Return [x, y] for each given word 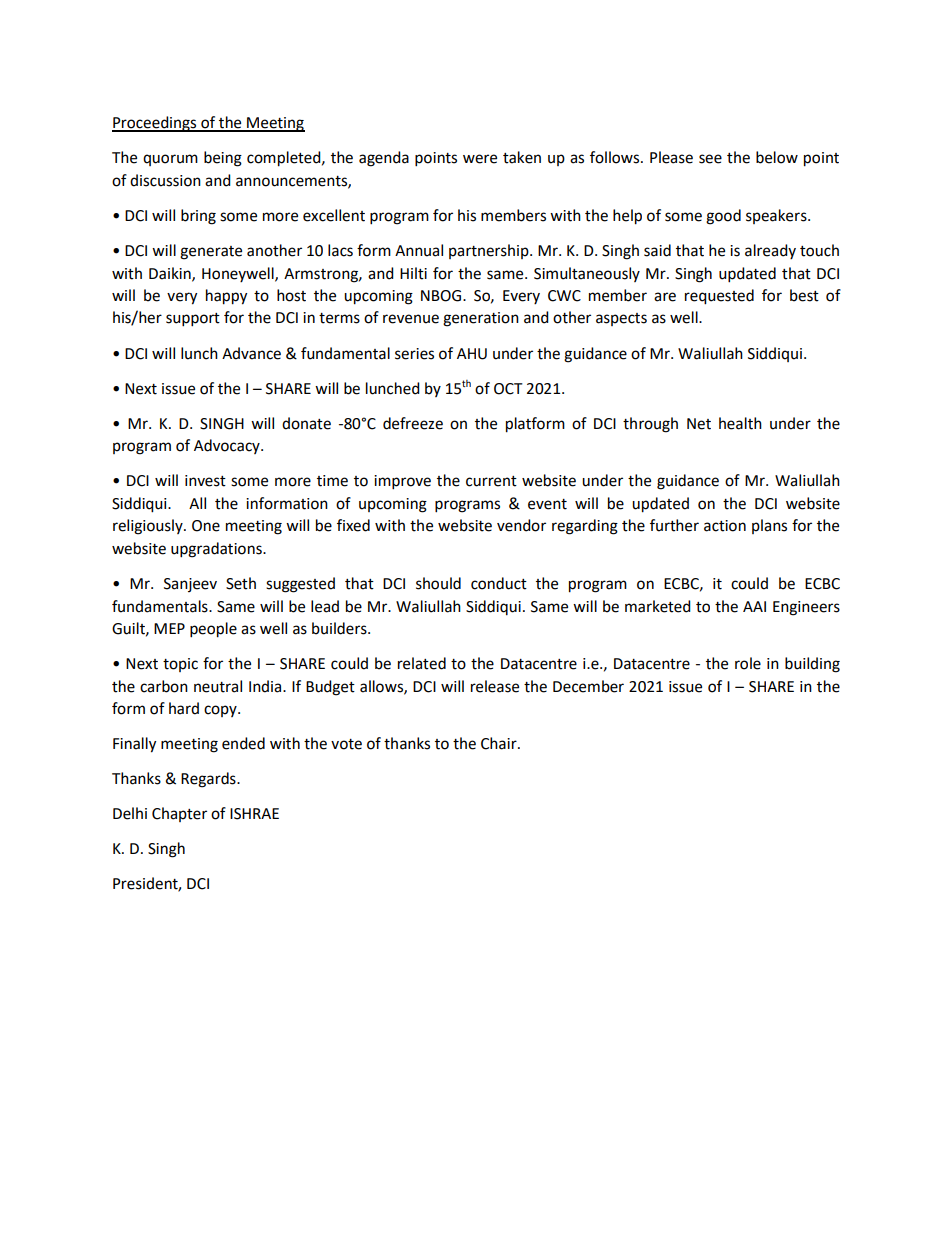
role [748, 663]
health [740, 423]
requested [719, 297]
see [710, 159]
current [491, 481]
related [422, 663]
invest [205, 481]
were [480, 159]
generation [481, 319]
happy [226, 297]
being [223, 159]
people [213, 630]
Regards [209, 780]
